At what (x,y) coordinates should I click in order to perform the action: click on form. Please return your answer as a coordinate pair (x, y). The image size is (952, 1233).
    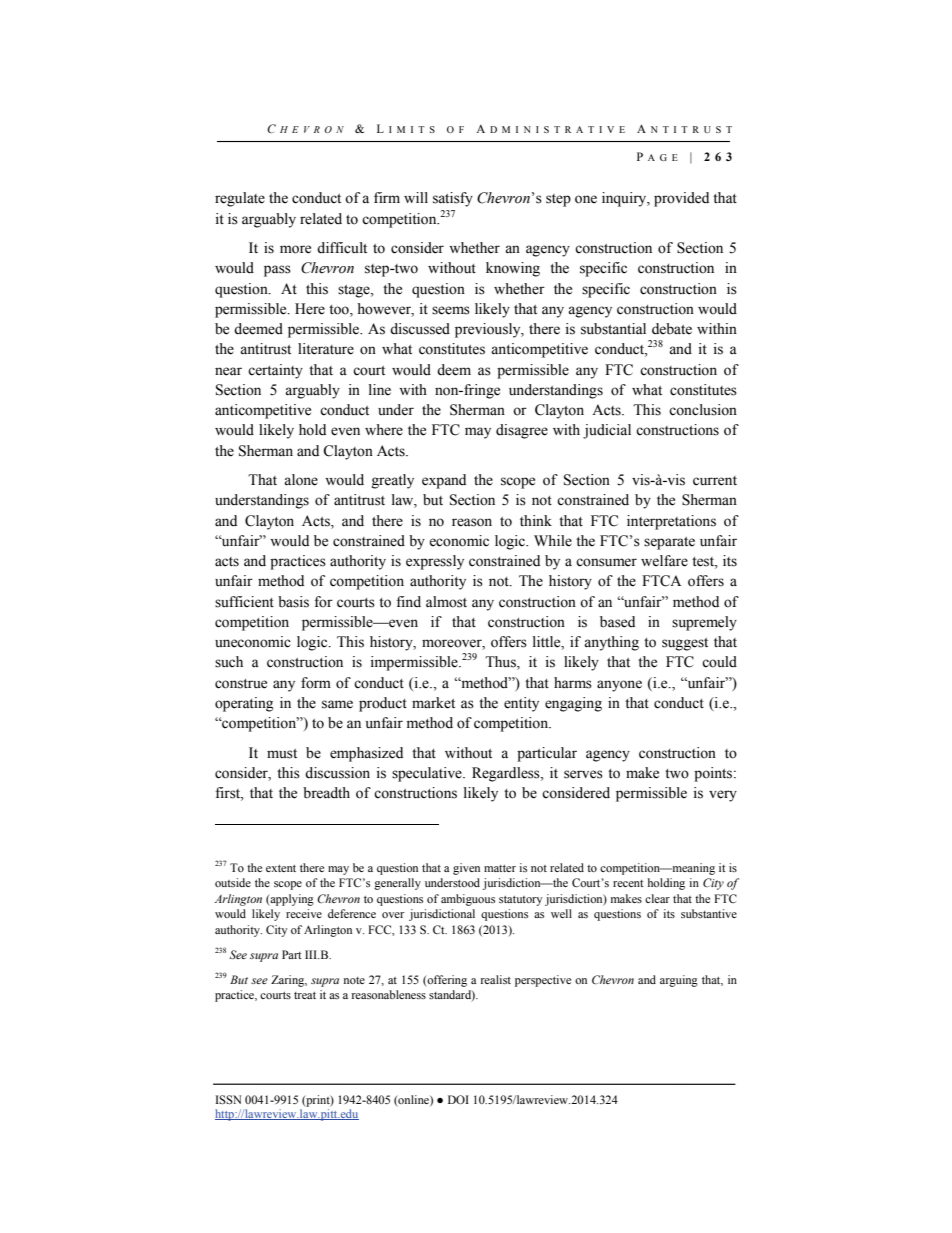
    Looking at the image, I should click on (316, 683).
